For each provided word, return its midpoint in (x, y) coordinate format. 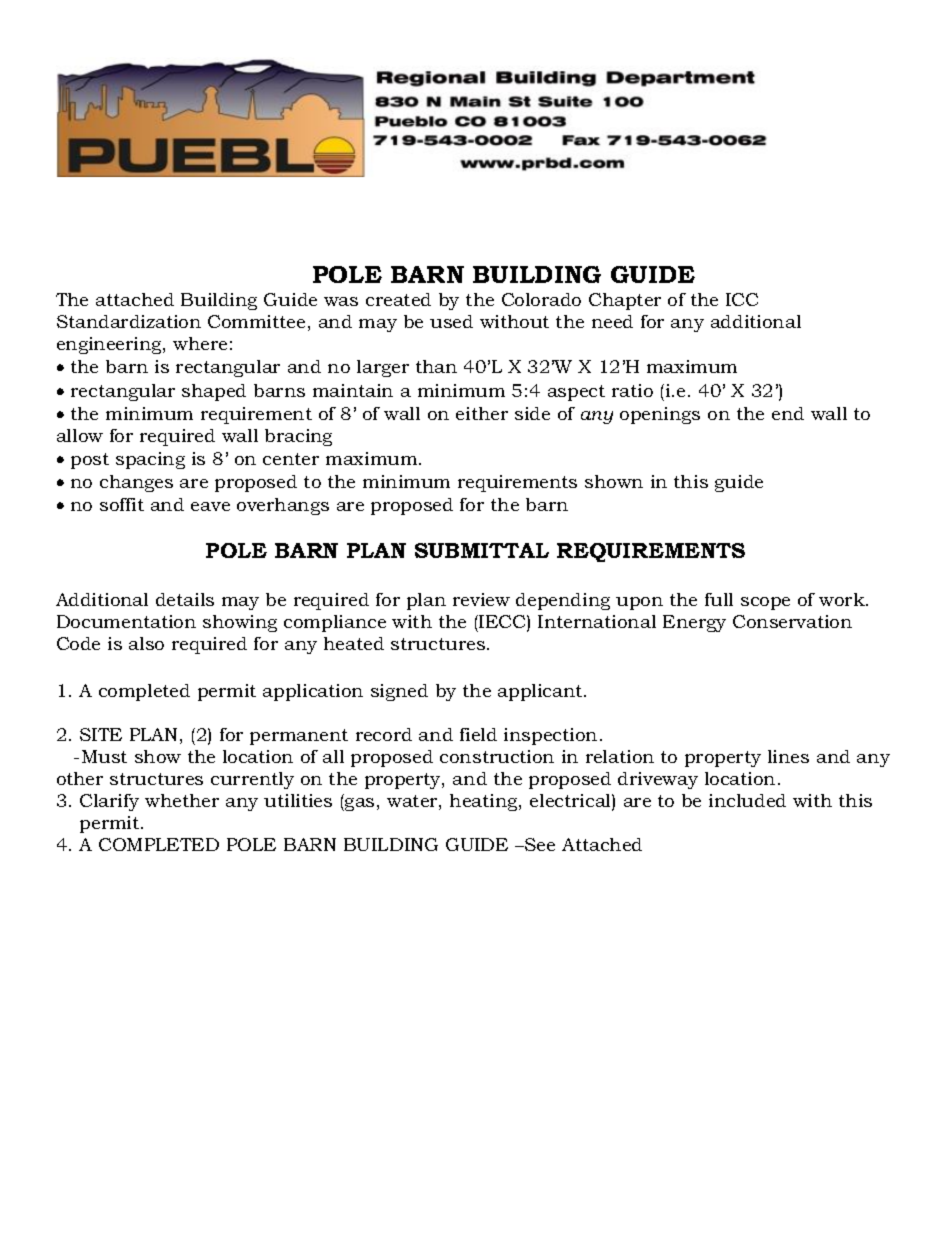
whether (182, 800)
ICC (742, 299)
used (451, 321)
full (719, 599)
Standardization (129, 321)
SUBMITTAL (482, 550)
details (185, 599)
